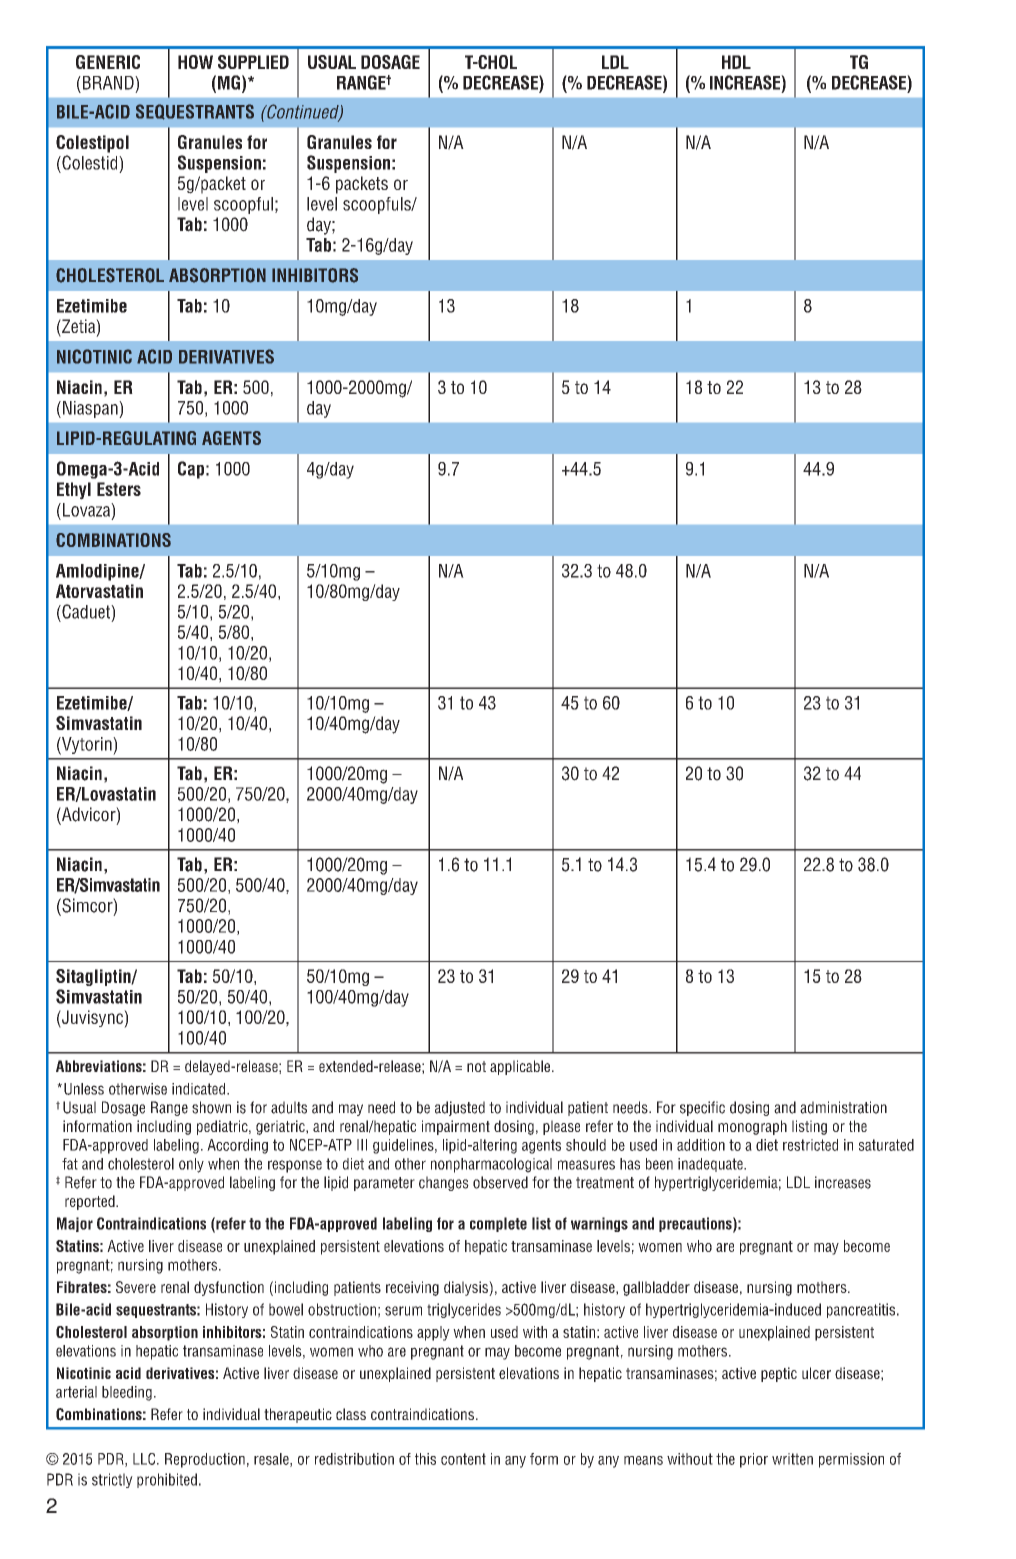  Describe the element at coordinates (109, 83) in the screenshot. I see `BRAND` at that location.
